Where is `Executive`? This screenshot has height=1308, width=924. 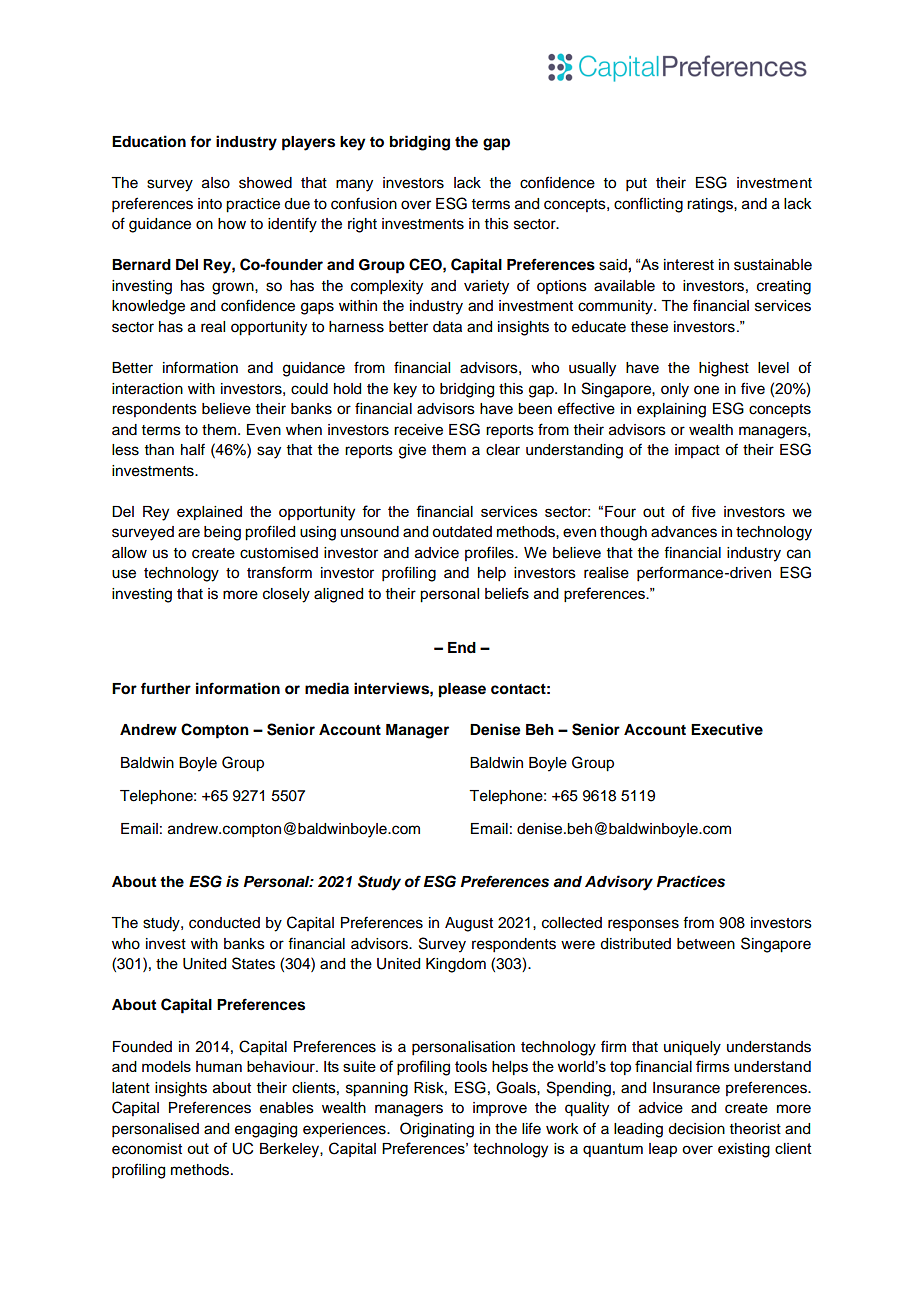 Executive is located at coordinates (727, 729).
